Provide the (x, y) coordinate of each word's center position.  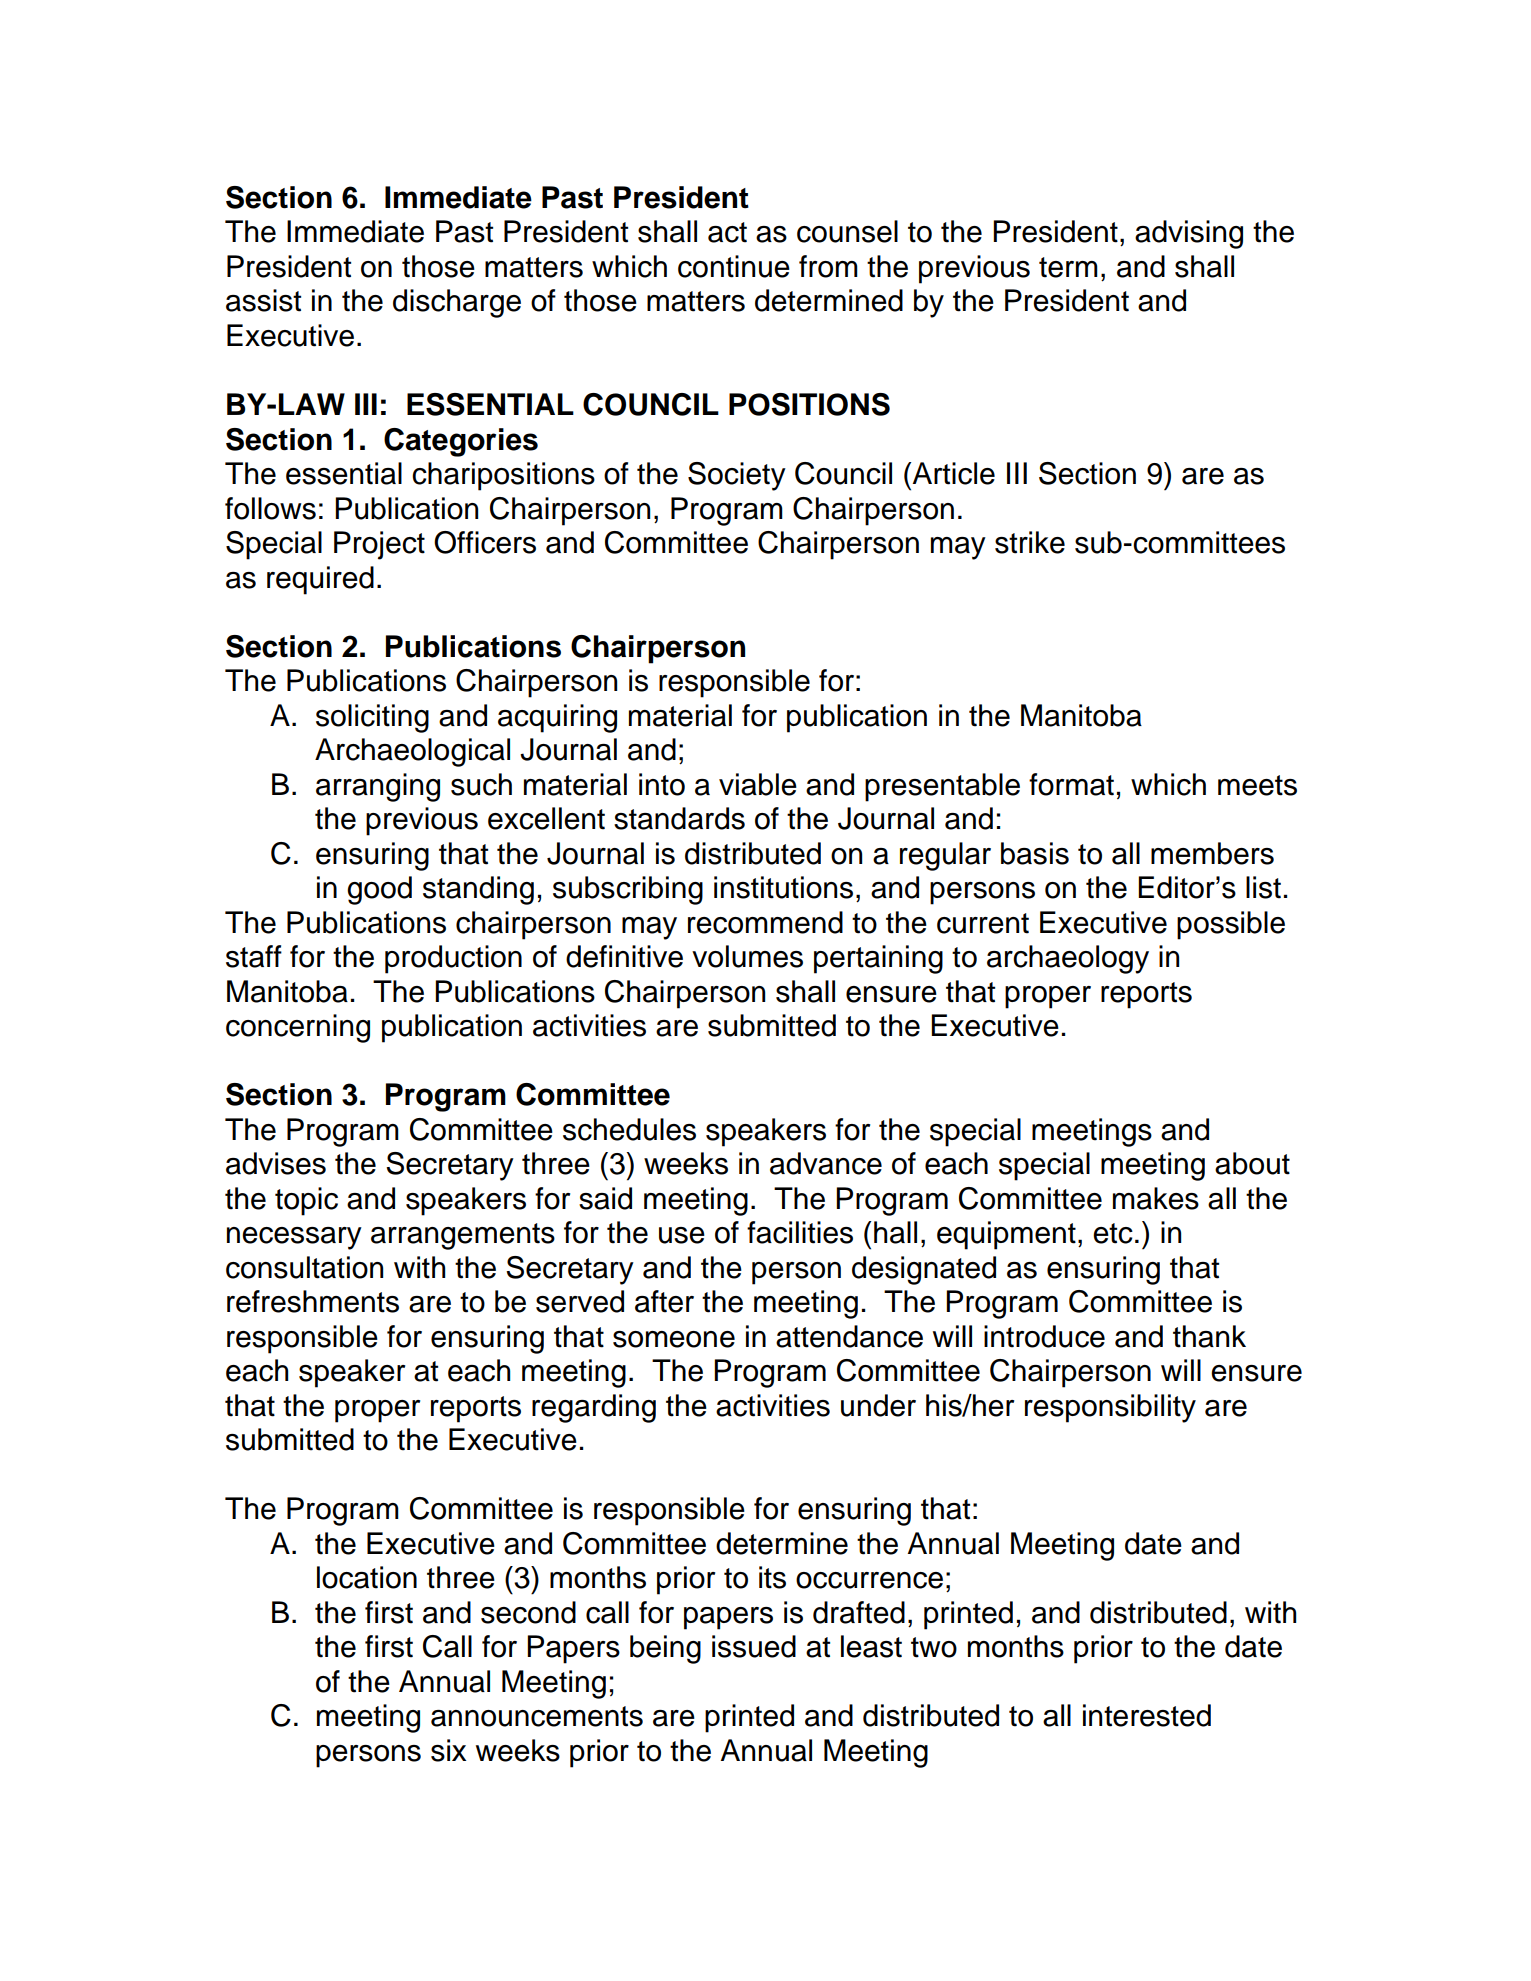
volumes (747, 956)
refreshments (313, 1301)
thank (1209, 1336)
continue (734, 266)
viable (758, 784)
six (448, 1750)
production (453, 959)
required (320, 580)
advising (1189, 234)
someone (674, 1339)
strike (1030, 542)
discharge (457, 303)
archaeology (1068, 959)
